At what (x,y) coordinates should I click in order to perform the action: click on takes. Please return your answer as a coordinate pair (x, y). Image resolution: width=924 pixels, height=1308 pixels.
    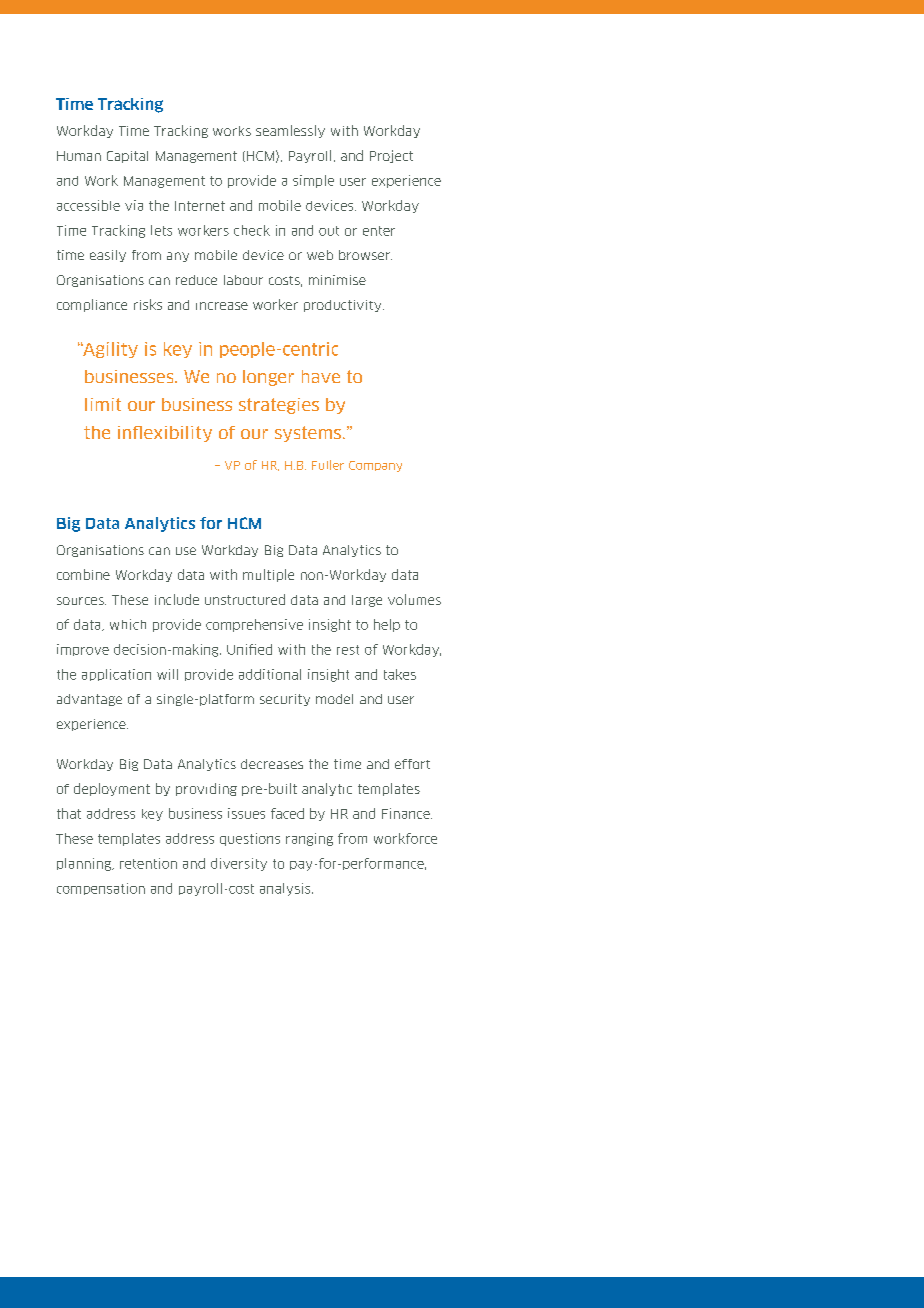
    Looking at the image, I should click on (400, 674).
